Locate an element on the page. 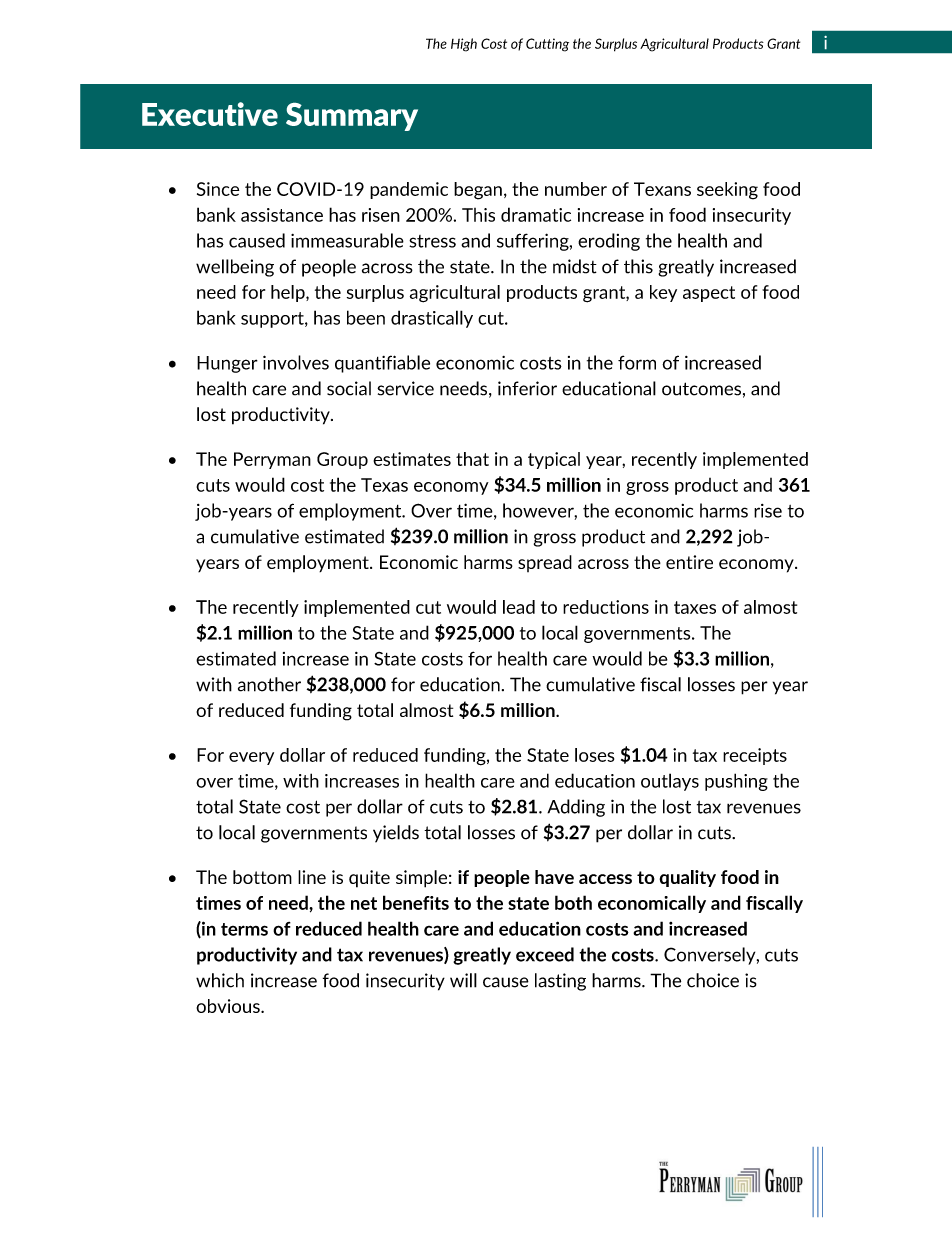 The width and height of the image is (952, 1233). Texans is located at coordinates (662, 189).
